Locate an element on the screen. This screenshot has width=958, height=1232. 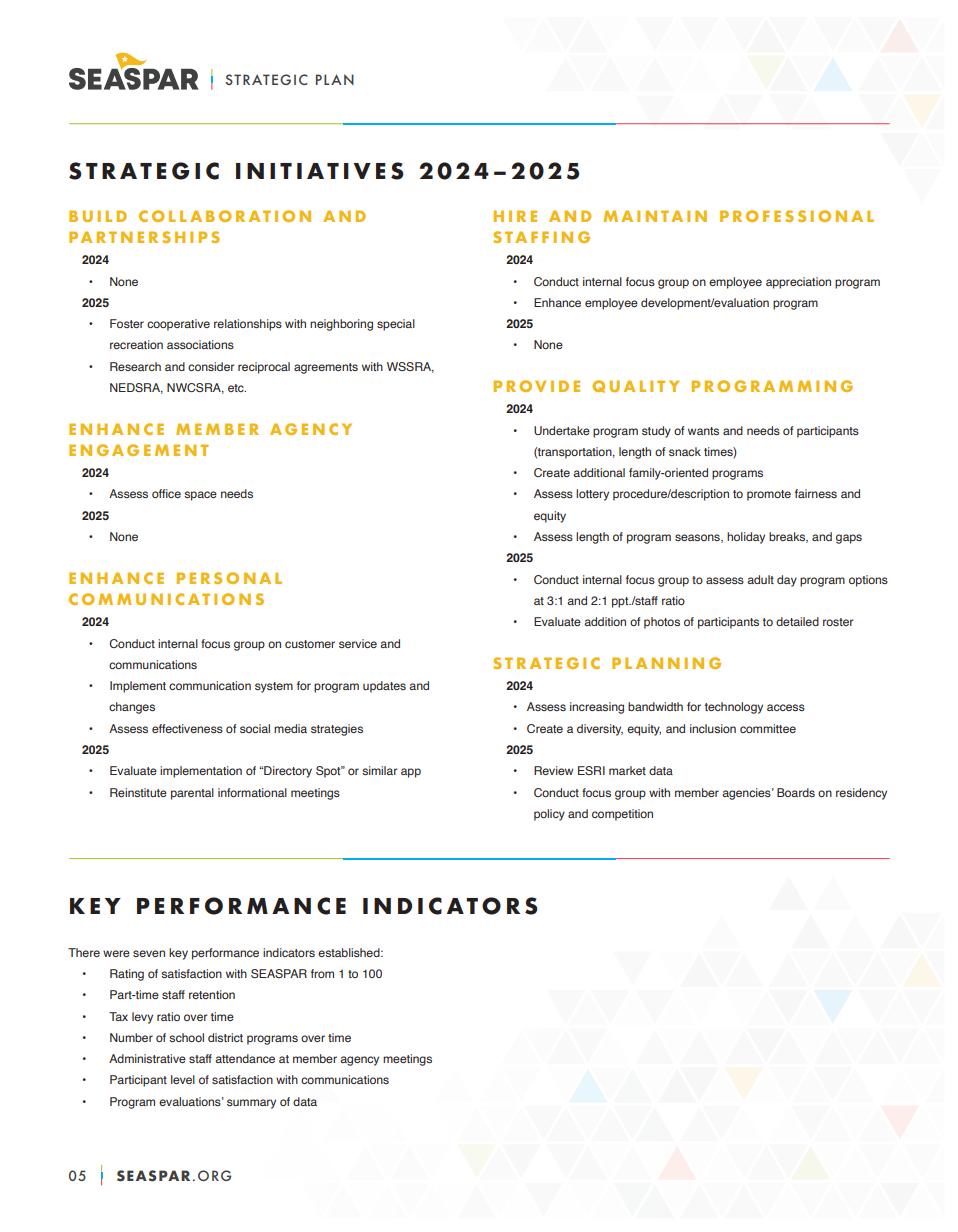
PROVIDE is located at coordinates (537, 386).
